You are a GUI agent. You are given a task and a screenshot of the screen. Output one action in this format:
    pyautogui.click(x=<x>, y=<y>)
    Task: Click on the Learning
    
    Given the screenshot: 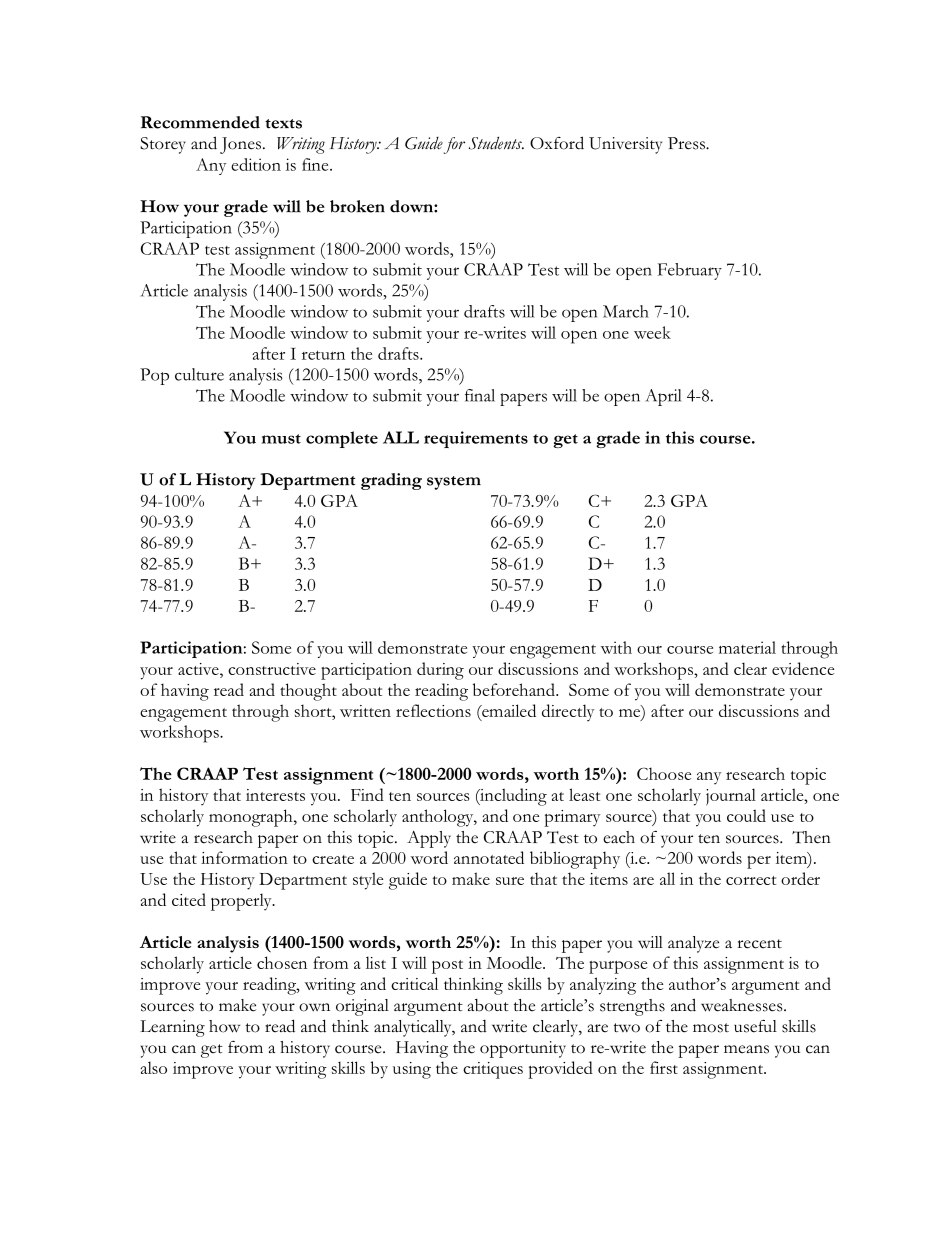 What is the action you would take?
    pyautogui.click(x=172, y=1028)
